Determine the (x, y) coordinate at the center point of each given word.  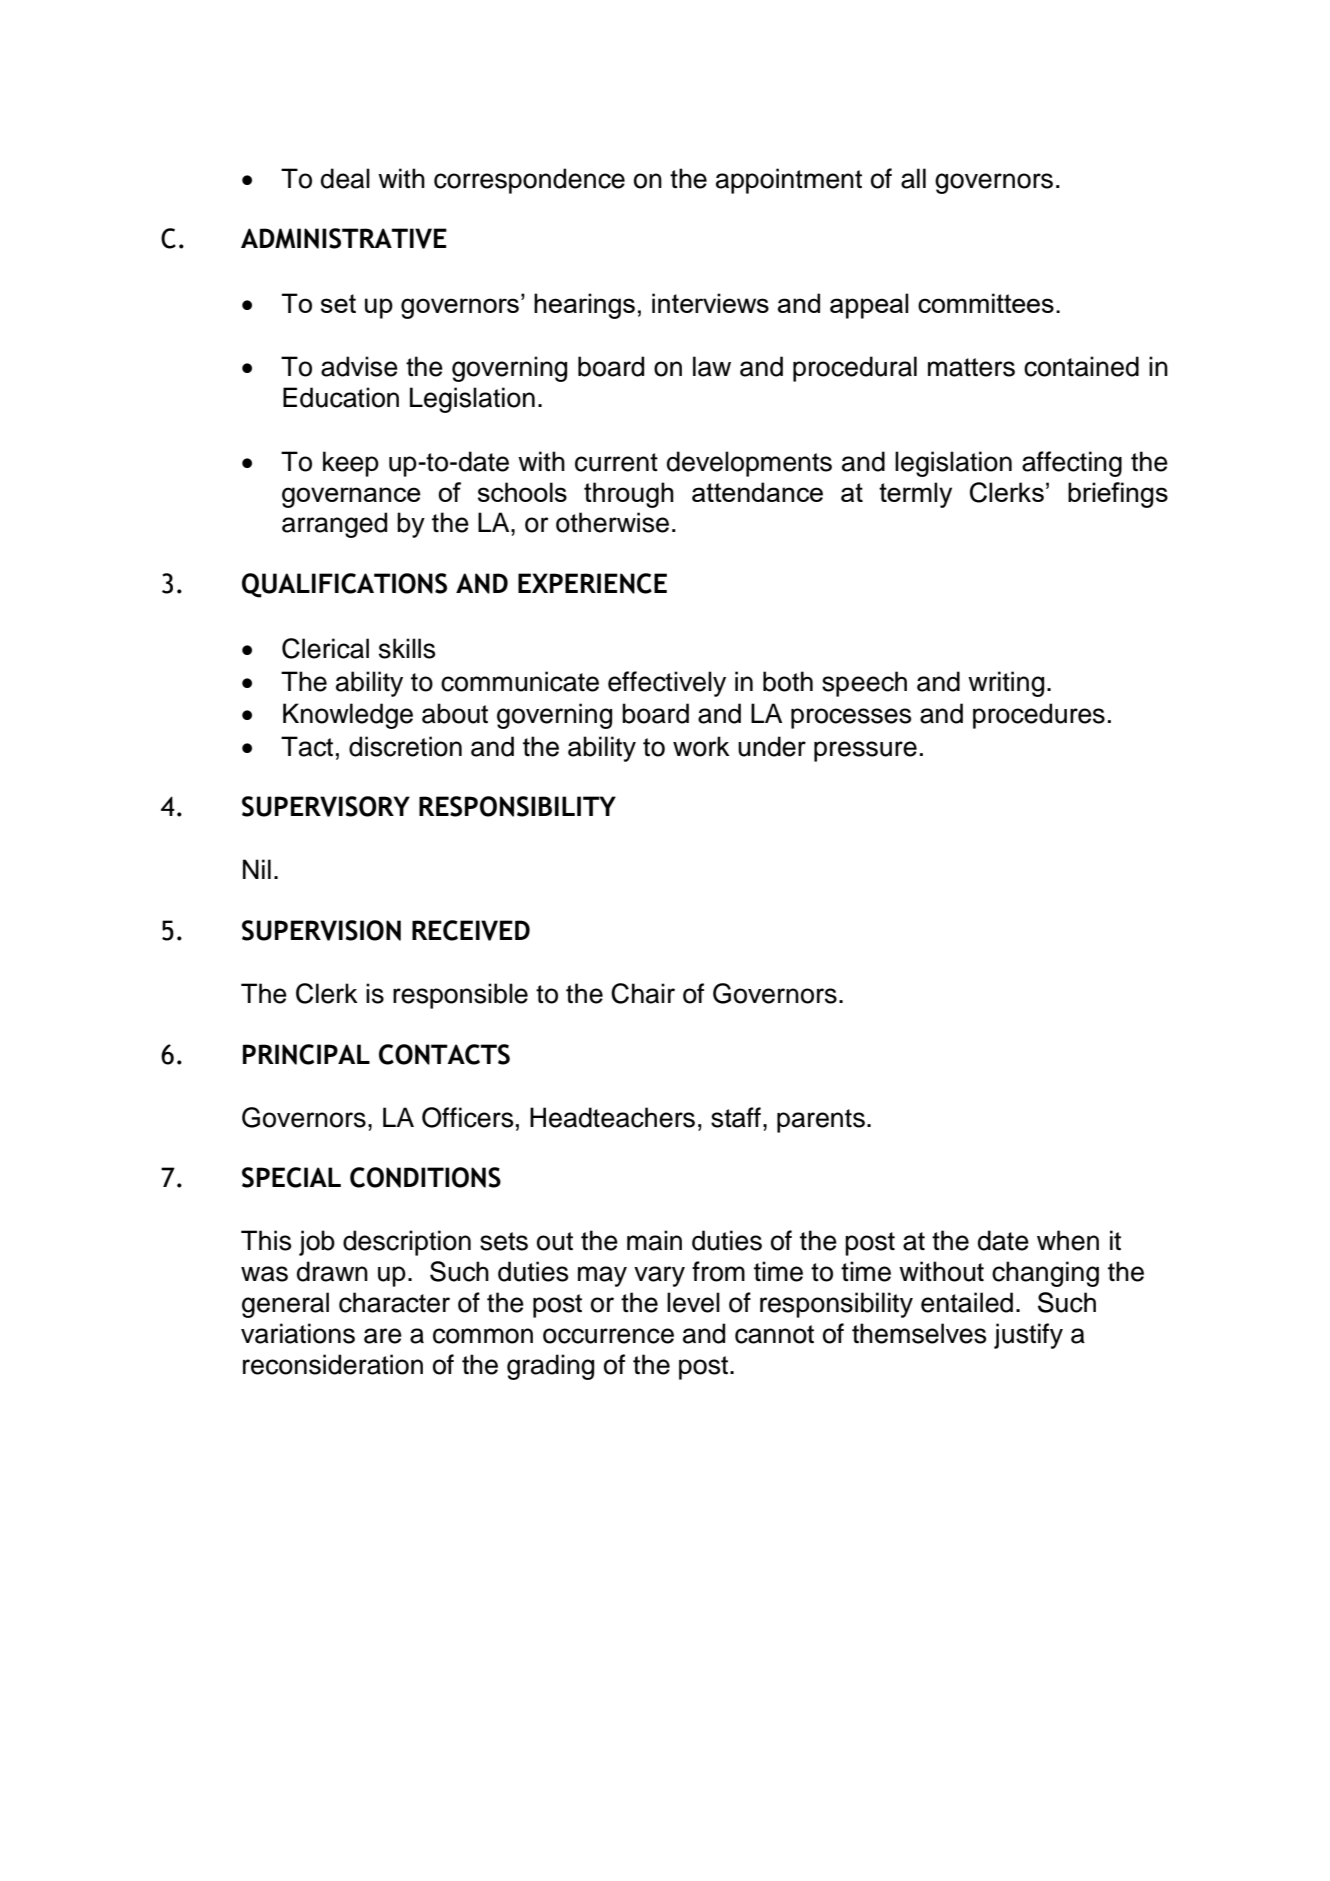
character (394, 1302)
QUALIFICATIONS (344, 585)
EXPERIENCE (592, 583)
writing (1006, 684)
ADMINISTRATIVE (344, 238)
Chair (643, 993)
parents (821, 1121)
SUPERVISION (321, 930)
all (913, 178)
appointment (789, 181)
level (693, 1302)
